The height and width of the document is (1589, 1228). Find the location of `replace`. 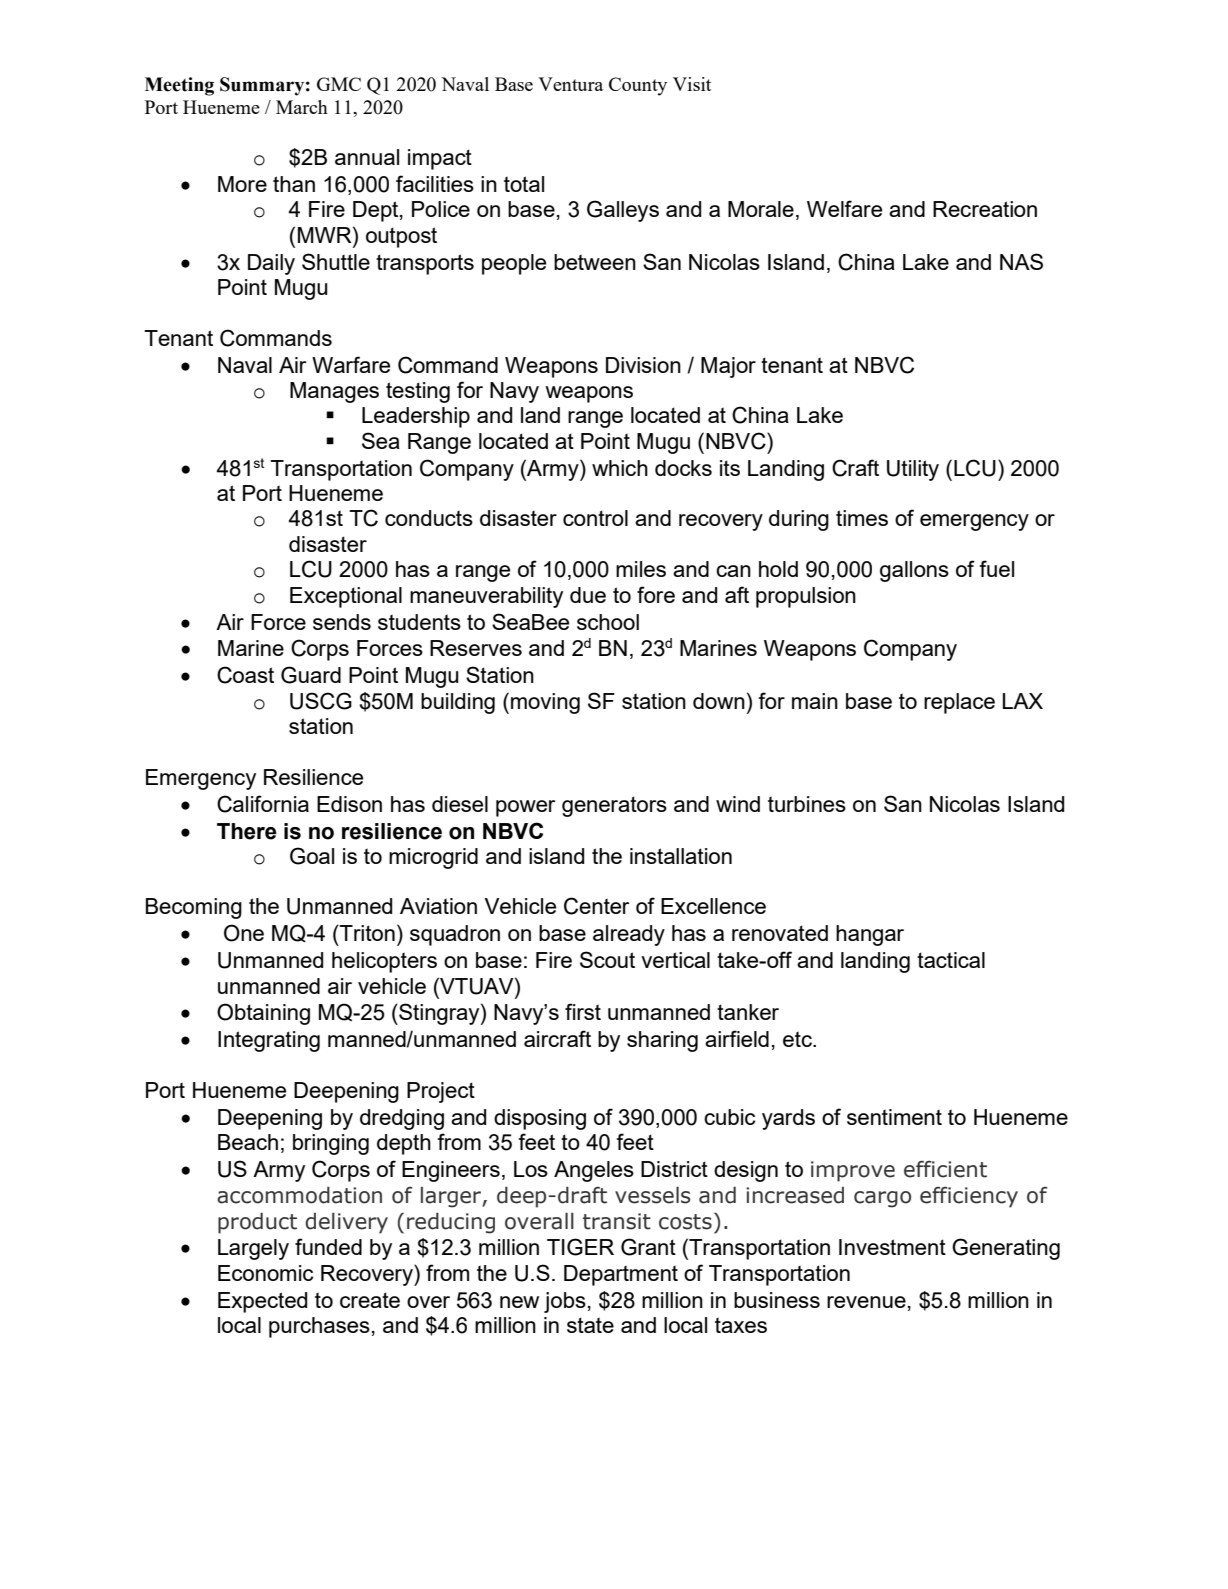

replace is located at coordinates (959, 703).
